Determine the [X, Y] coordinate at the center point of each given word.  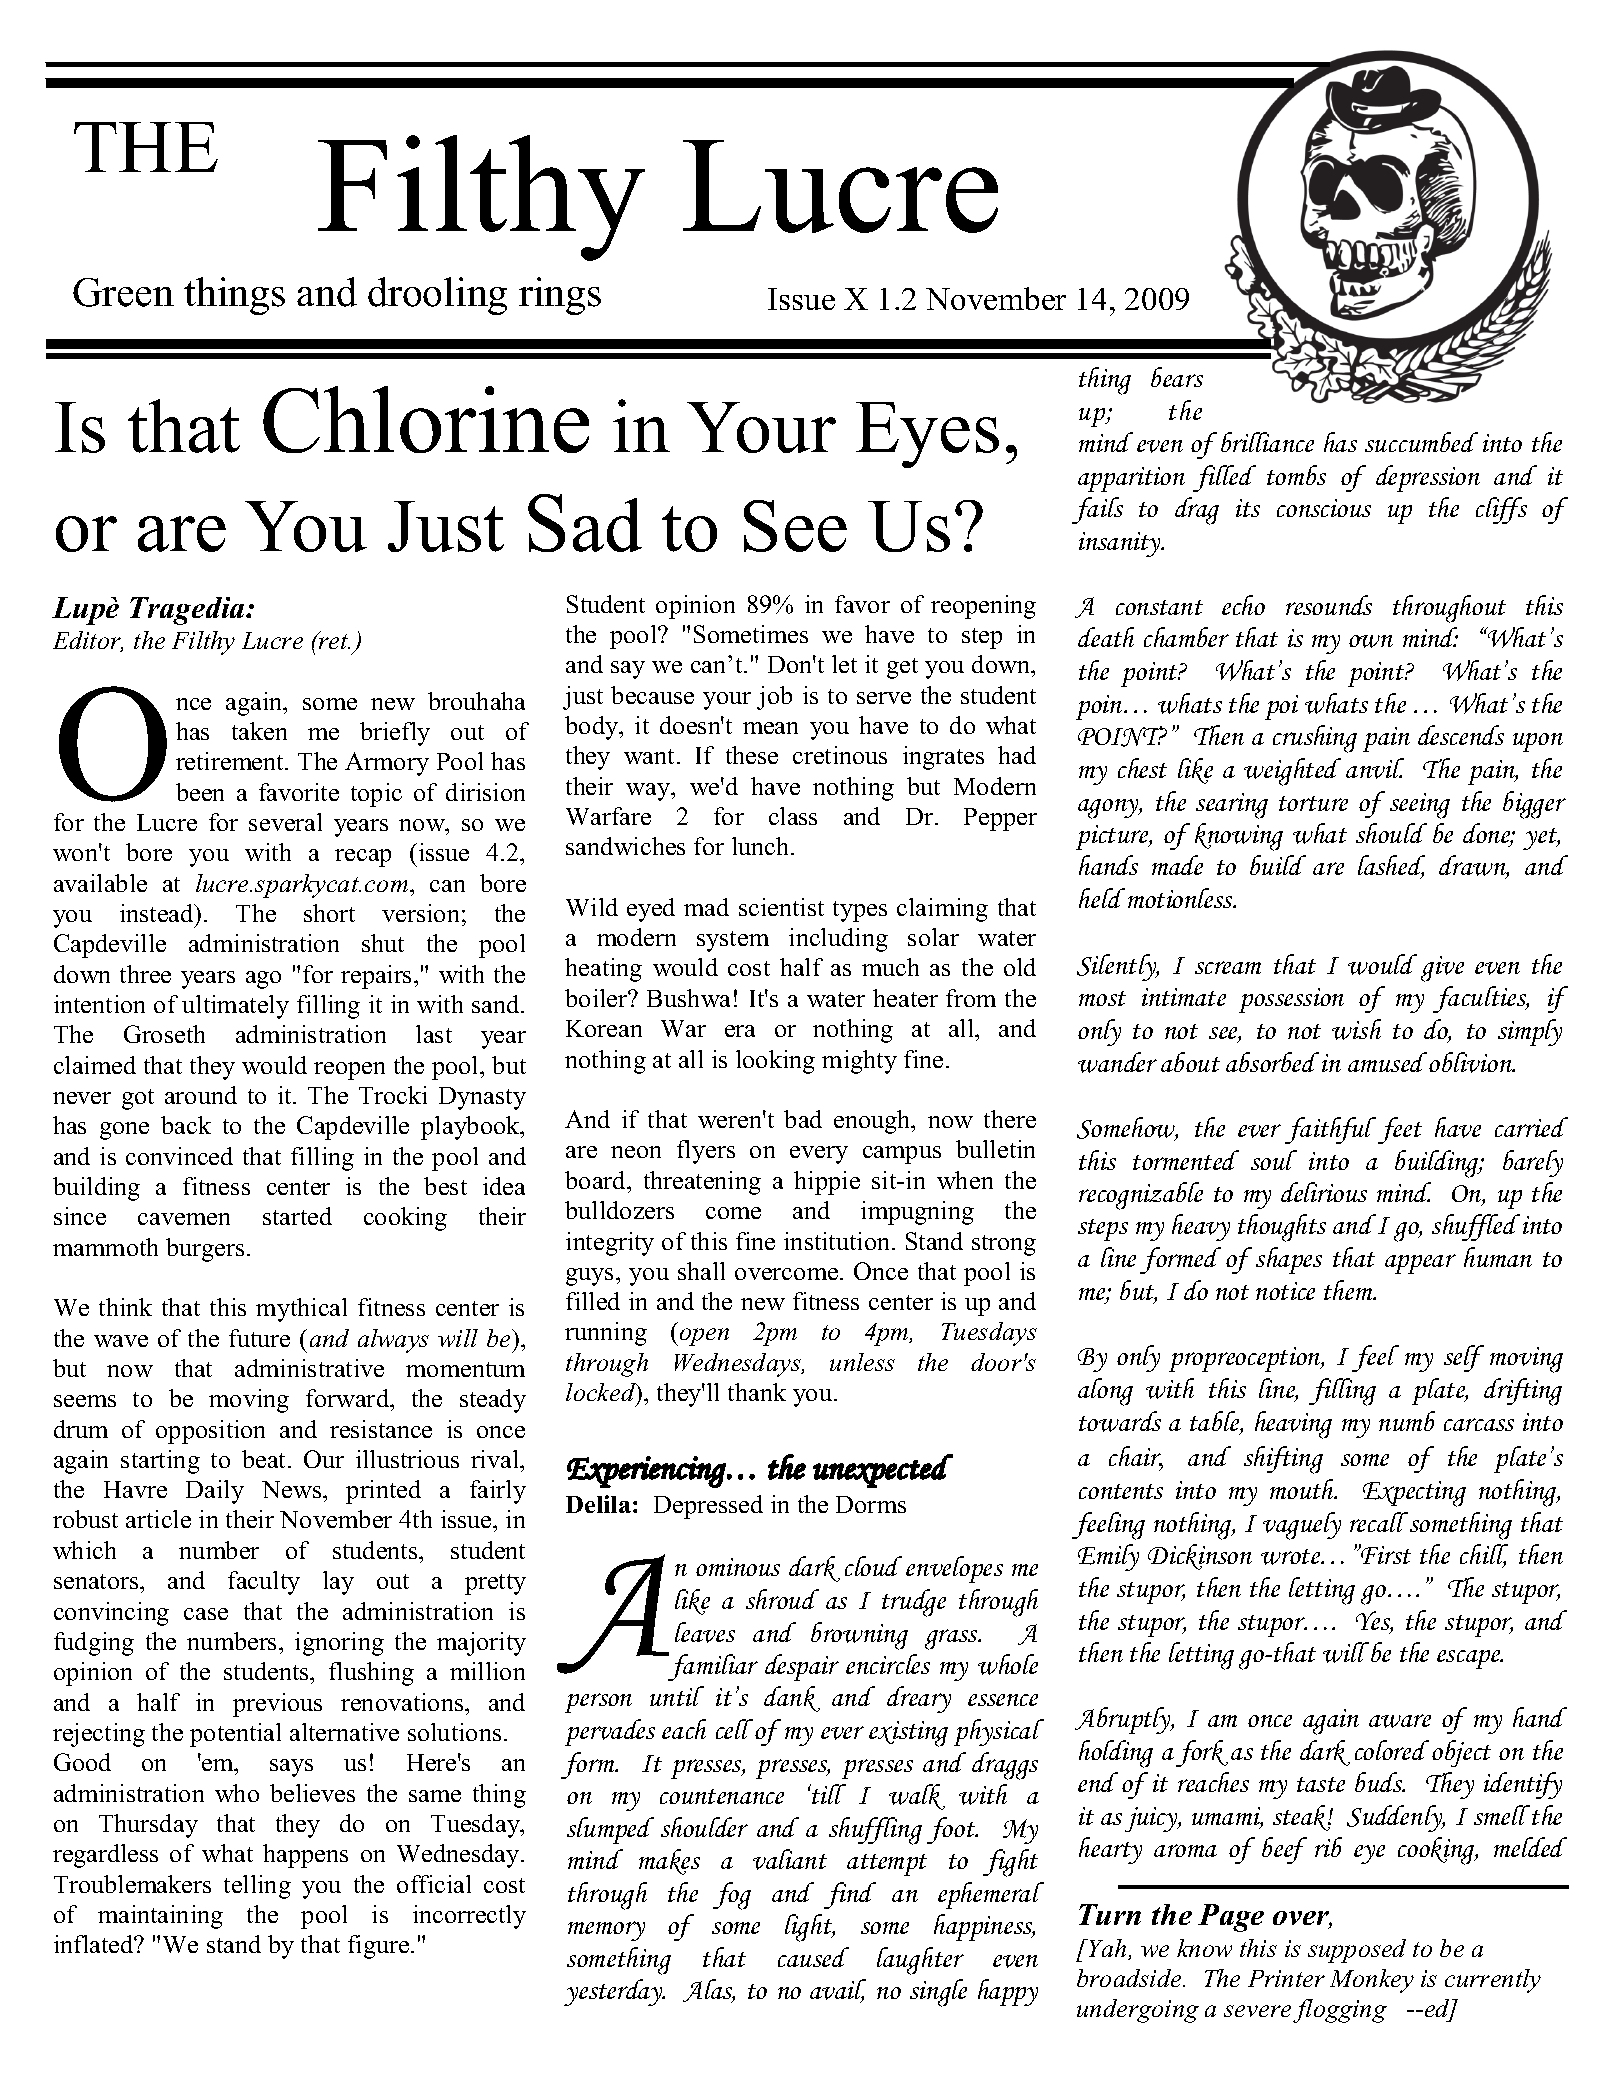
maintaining [160, 1917]
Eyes [927, 435]
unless [862, 1362]
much [890, 967]
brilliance [1267, 442]
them [1349, 1290]
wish [1356, 1029]
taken [259, 731]
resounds [1329, 605]
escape [1470, 1659]
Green [123, 292]
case [206, 1614]
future [259, 1338]
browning [859, 1636]
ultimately [235, 1007]
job [774, 698]
